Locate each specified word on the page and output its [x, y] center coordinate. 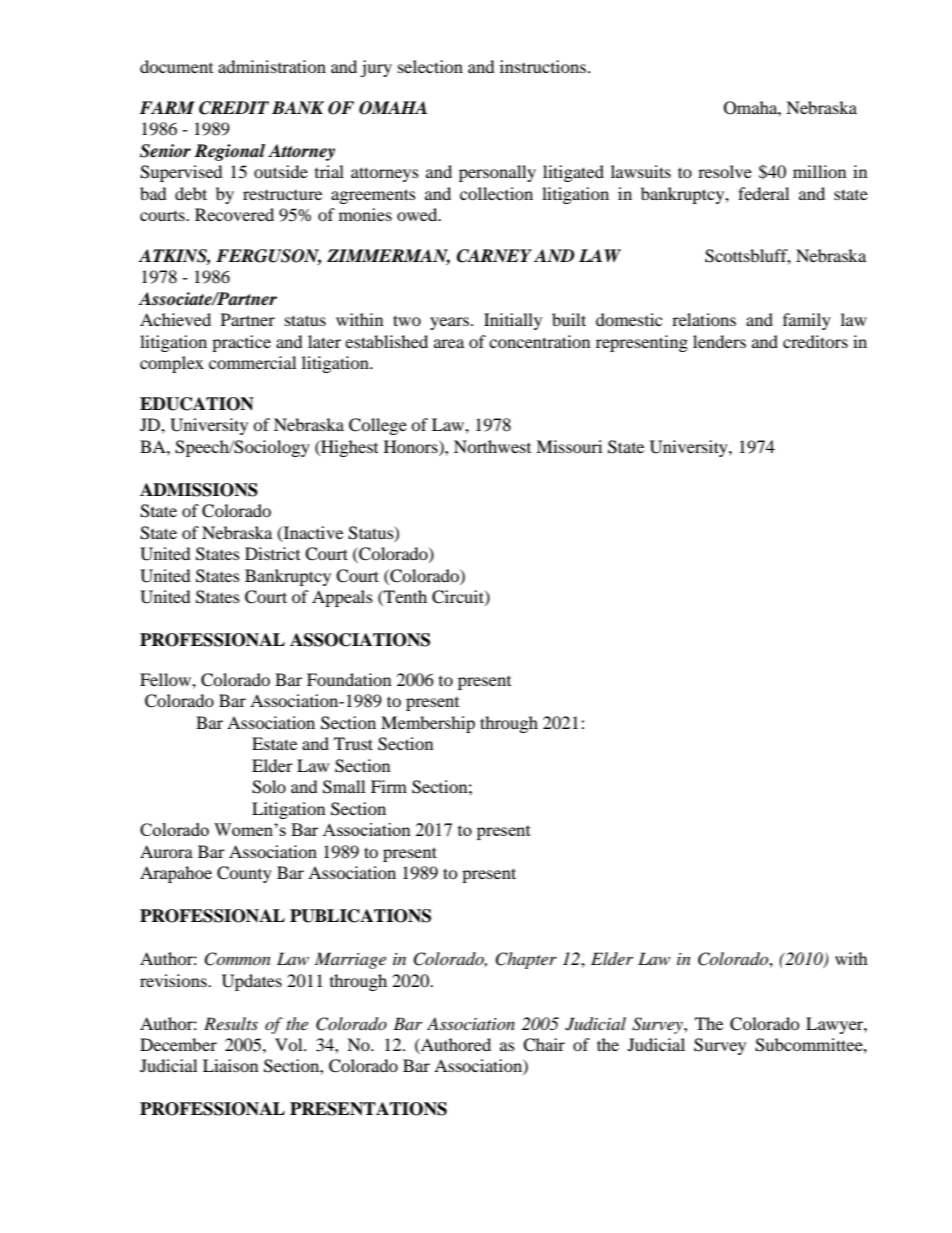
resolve [725, 171]
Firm [389, 786]
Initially [513, 321]
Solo [269, 787]
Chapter [526, 960]
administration [272, 66]
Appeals [342, 598]
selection [430, 66]
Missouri [569, 446]
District [272, 553]
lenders [719, 341]
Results [231, 1023]
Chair [544, 1045]
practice [241, 343]
